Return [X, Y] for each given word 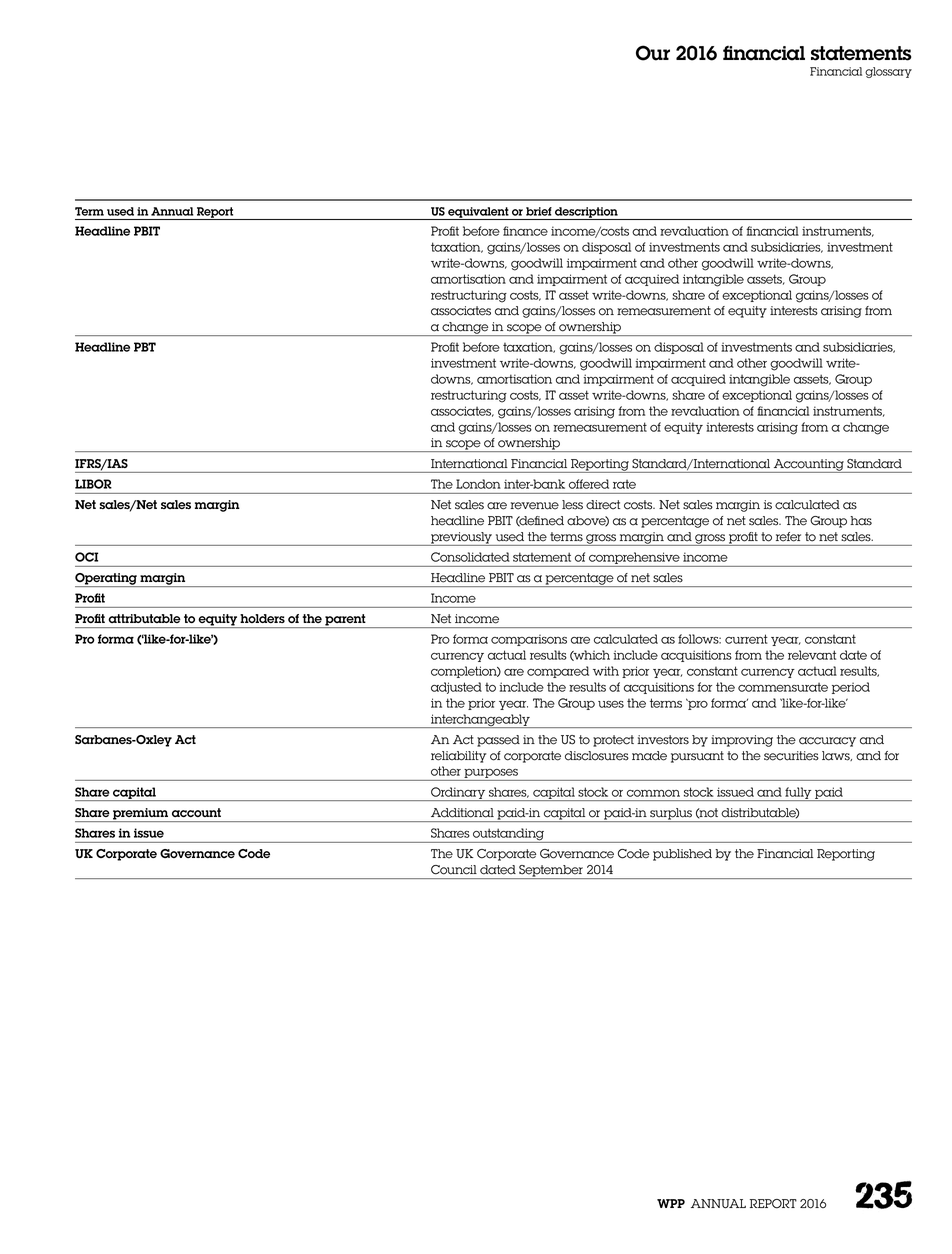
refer [788, 536]
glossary [888, 72]
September [551, 872]
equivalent [478, 213]
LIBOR [93, 484]
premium [141, 815]
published [682, 855]
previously [461, 539]
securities [791, 756]
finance [525, 231]
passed [498, 741]
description [586, 213]
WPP [671, 1203]
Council [454, 870]
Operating [107, 580]
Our [653, 53]
